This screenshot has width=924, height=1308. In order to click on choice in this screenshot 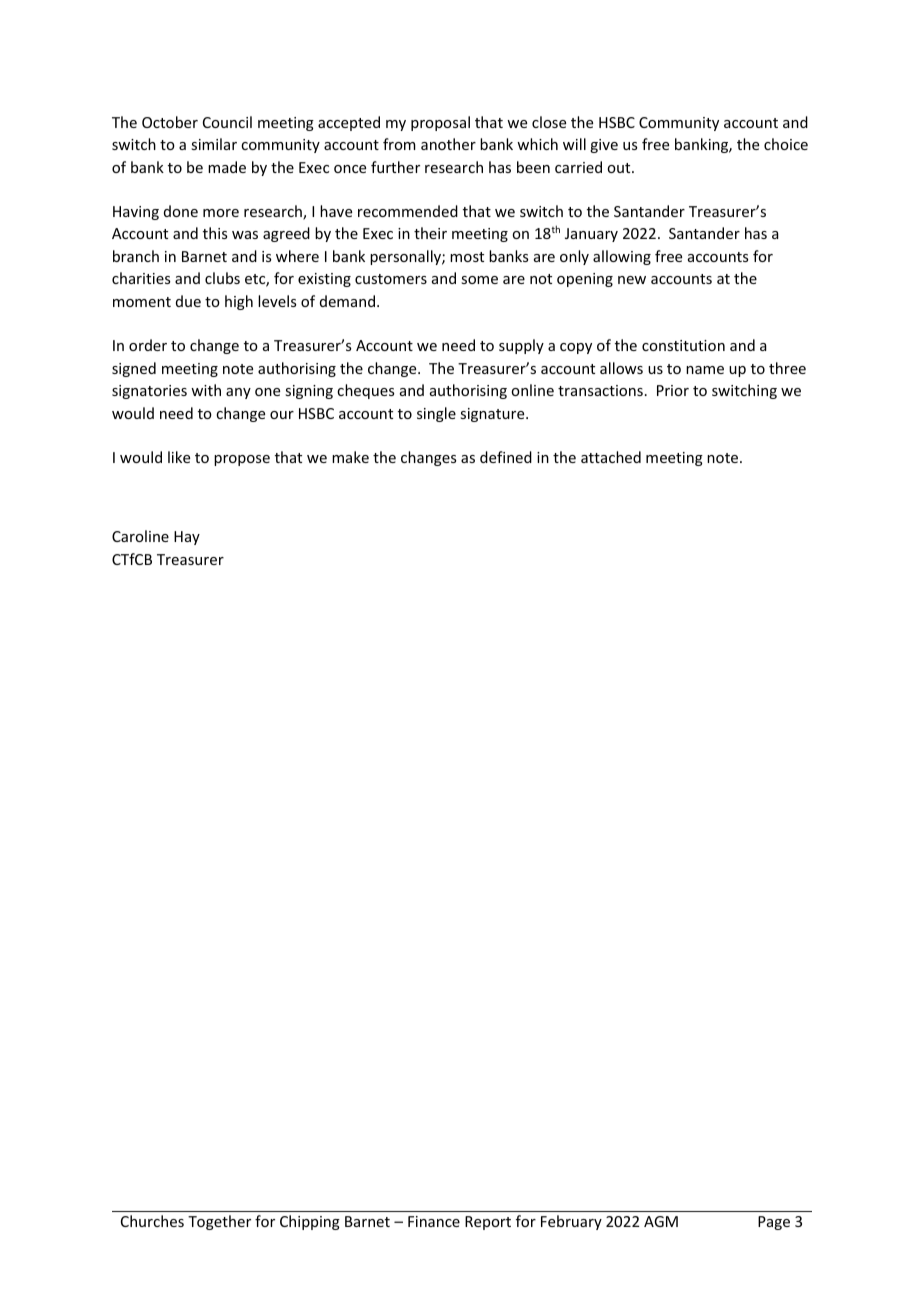, I will do `click(786, 144)`.
